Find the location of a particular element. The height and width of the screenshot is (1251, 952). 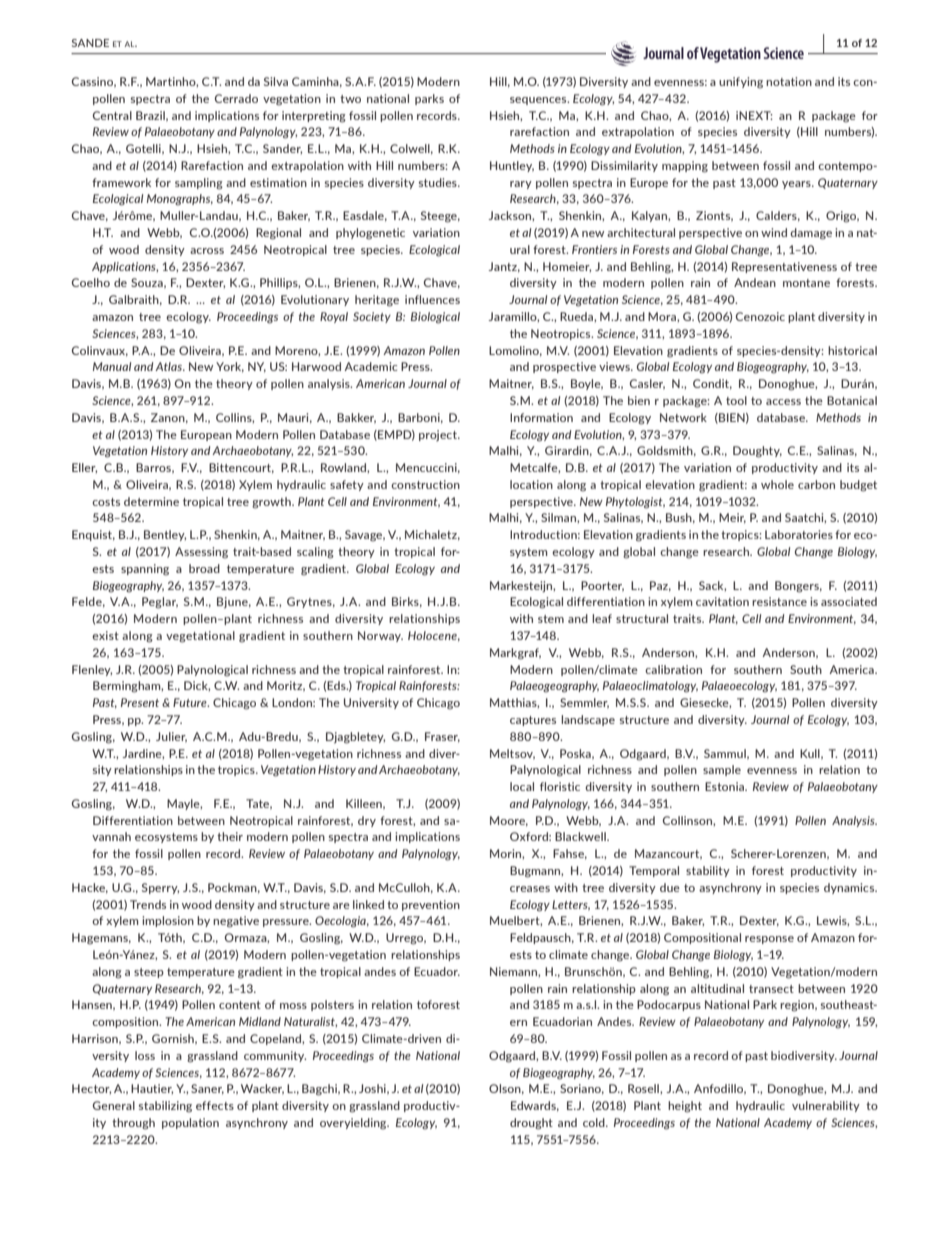

Cerrado is located at coordinates (236, 98).
